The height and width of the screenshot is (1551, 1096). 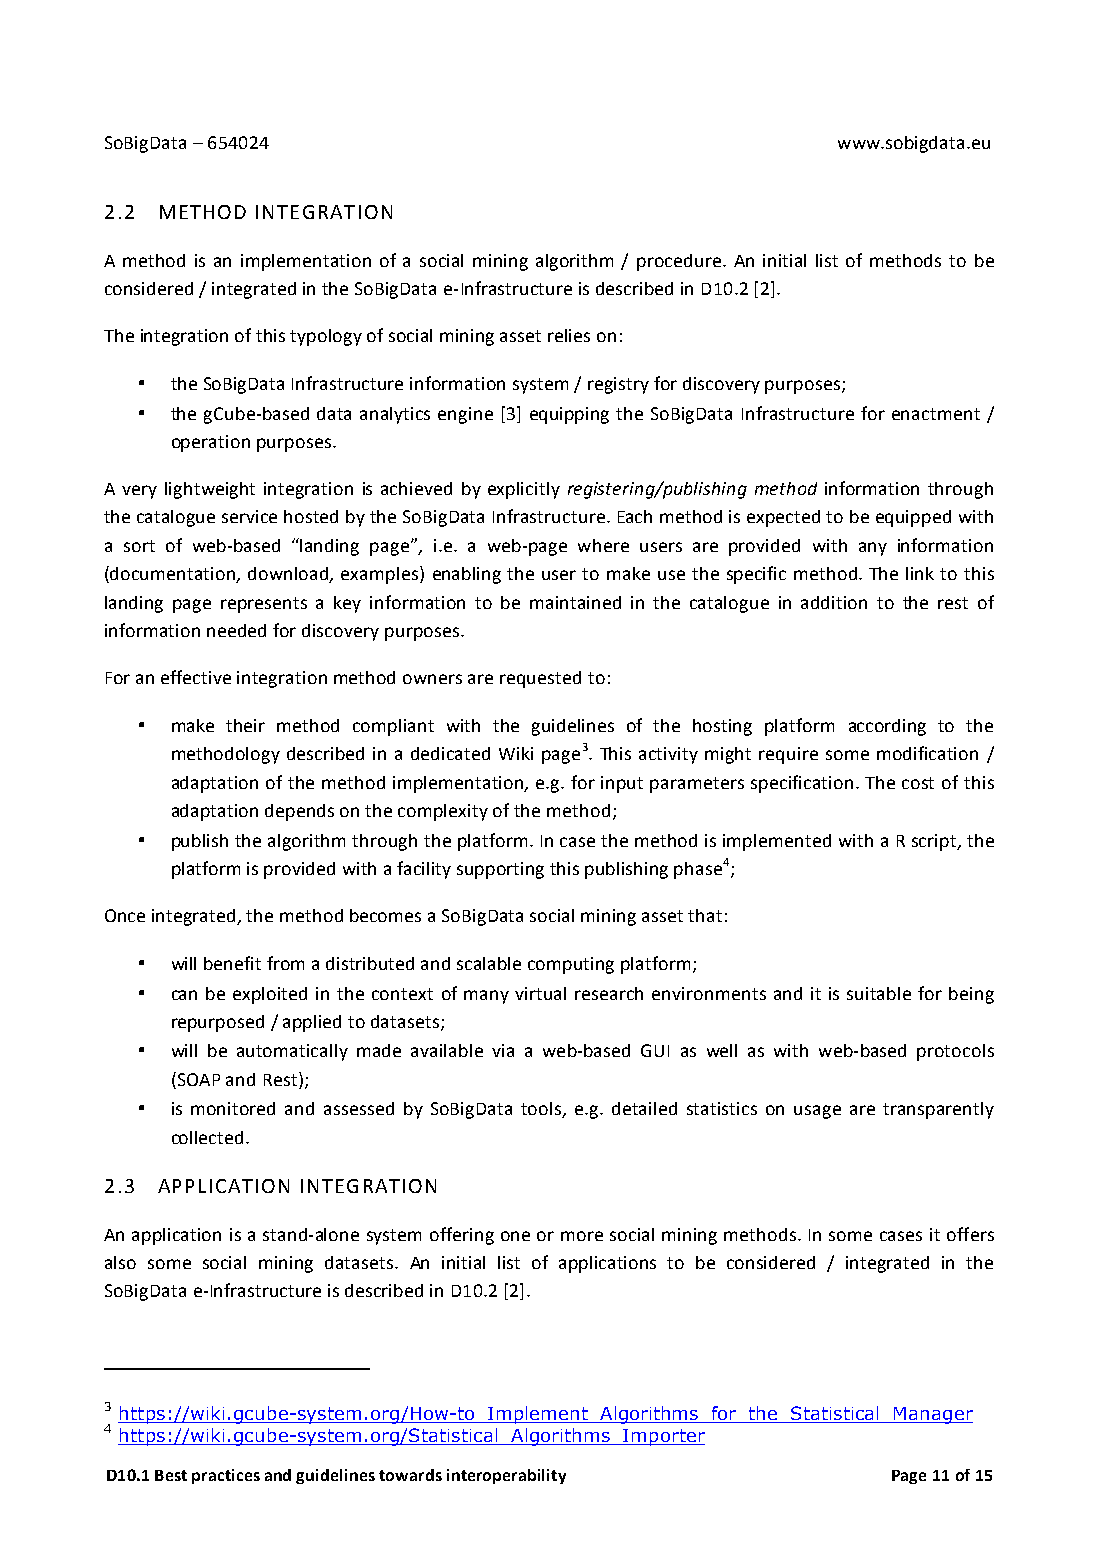 What do you see at coordinates (500, 870) in the screenshot?
I see `supporting` at bounding box center [500, 870].
